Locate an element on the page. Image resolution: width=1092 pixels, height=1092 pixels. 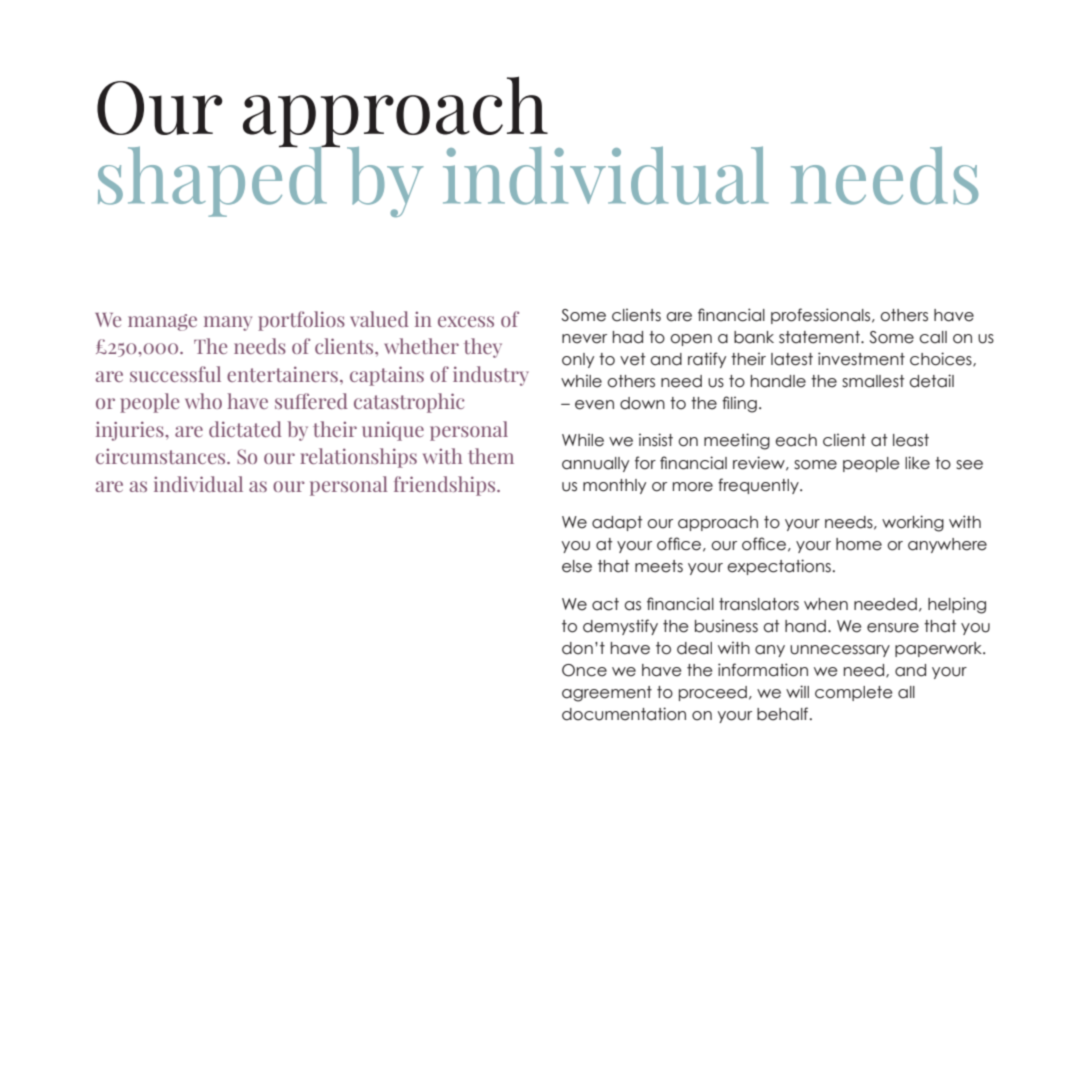
excess is located at coordinates (466, 321).
